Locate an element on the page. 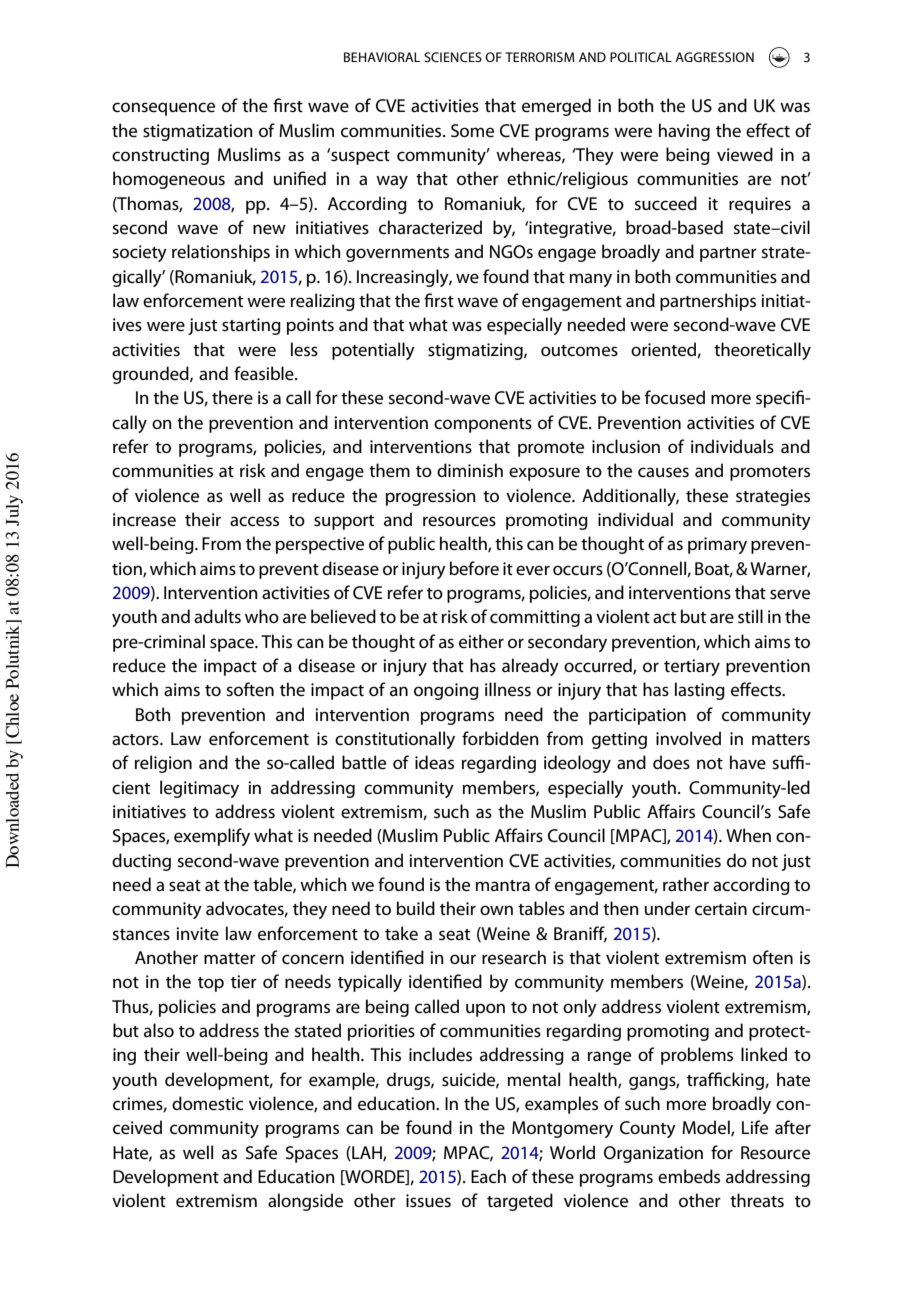 The image size is (923, 1316). ideas is located at coordinates (434, 762).
